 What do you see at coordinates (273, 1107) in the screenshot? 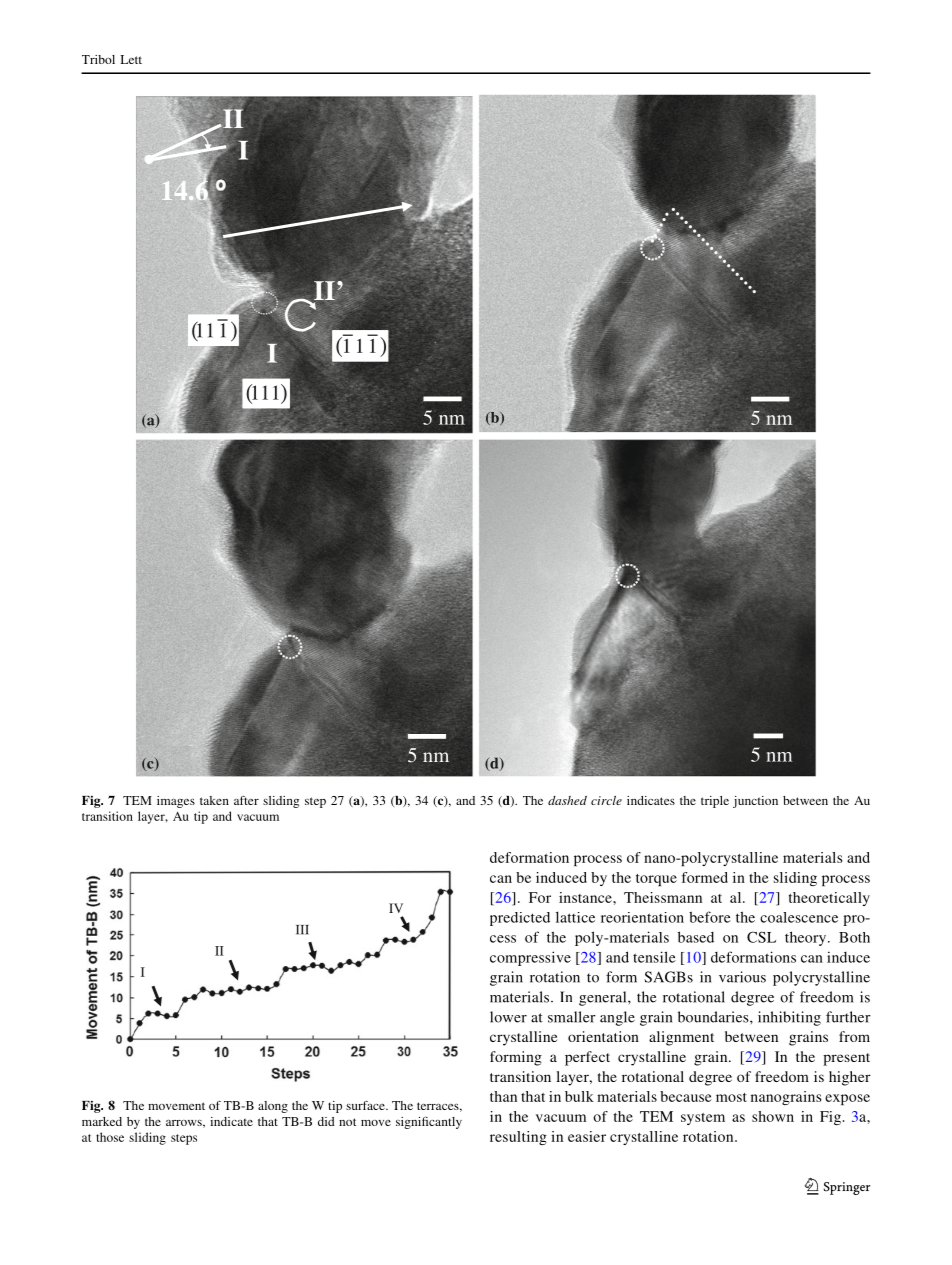
I see `along` at bounding box center [273, 1107].
